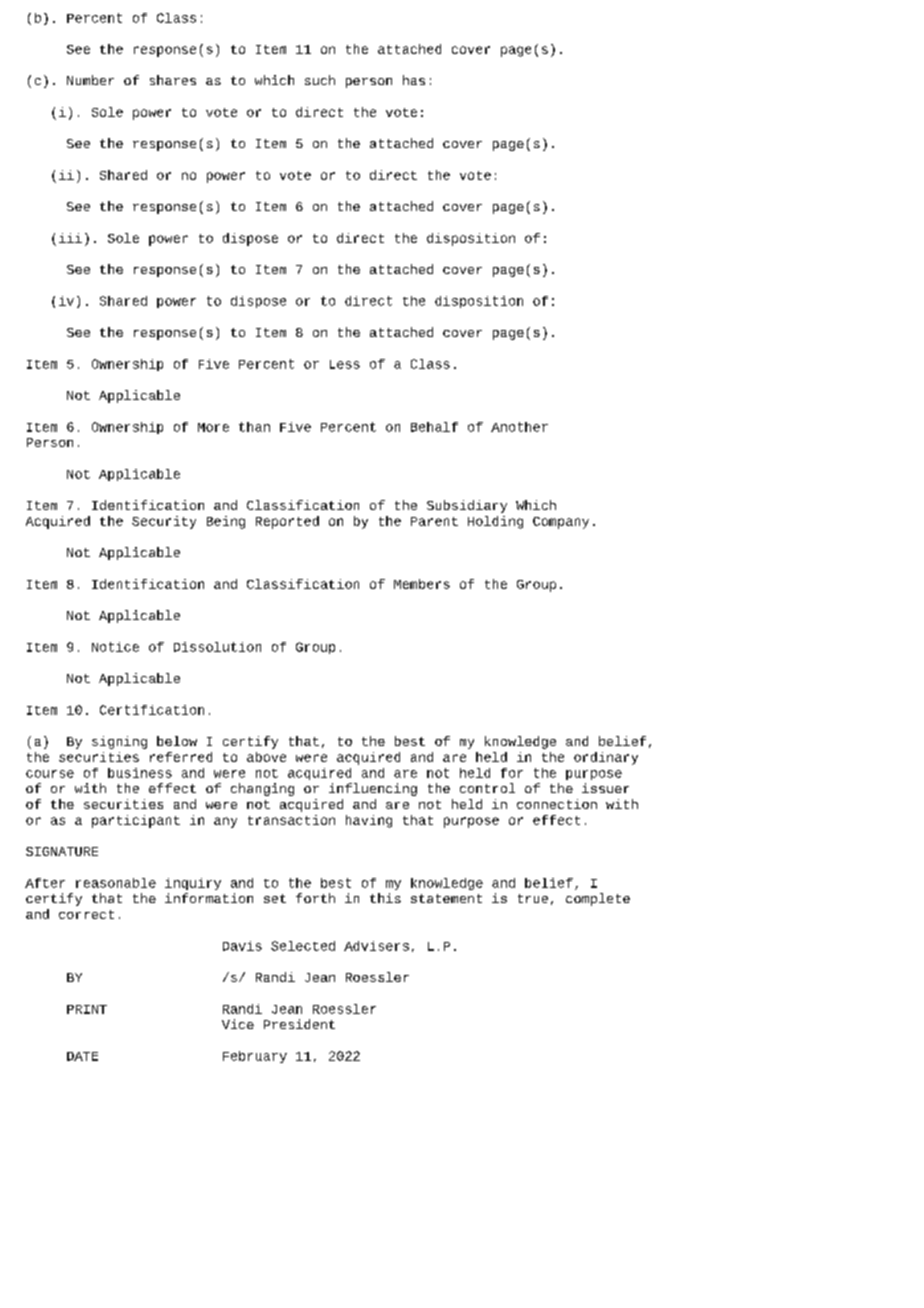 Image resolution: width=924 pixels, height=1308 pixels. What do you see at coordinates (557, 804) in the image?
I see `connection` at bounding box center [557, 804].
